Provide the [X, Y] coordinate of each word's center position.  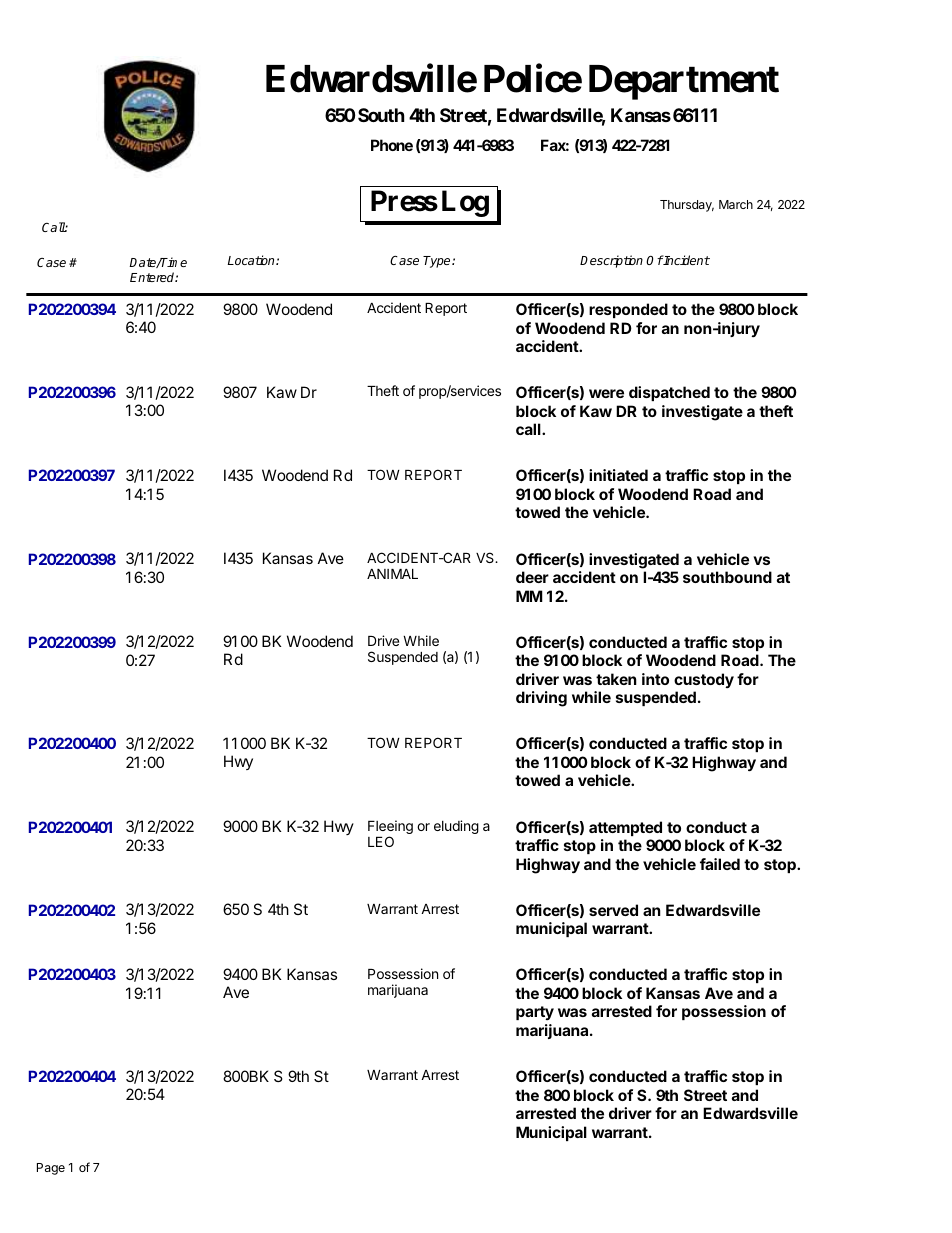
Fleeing [390, 828]
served [613, 910]
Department [684, 82]
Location [252, 260]
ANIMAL [392, 574]
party [535, 1013]
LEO [381, 841]
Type [438, 262]
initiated [618, 475]
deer [532, 577]
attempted [625, 828]
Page [51, 1169]
